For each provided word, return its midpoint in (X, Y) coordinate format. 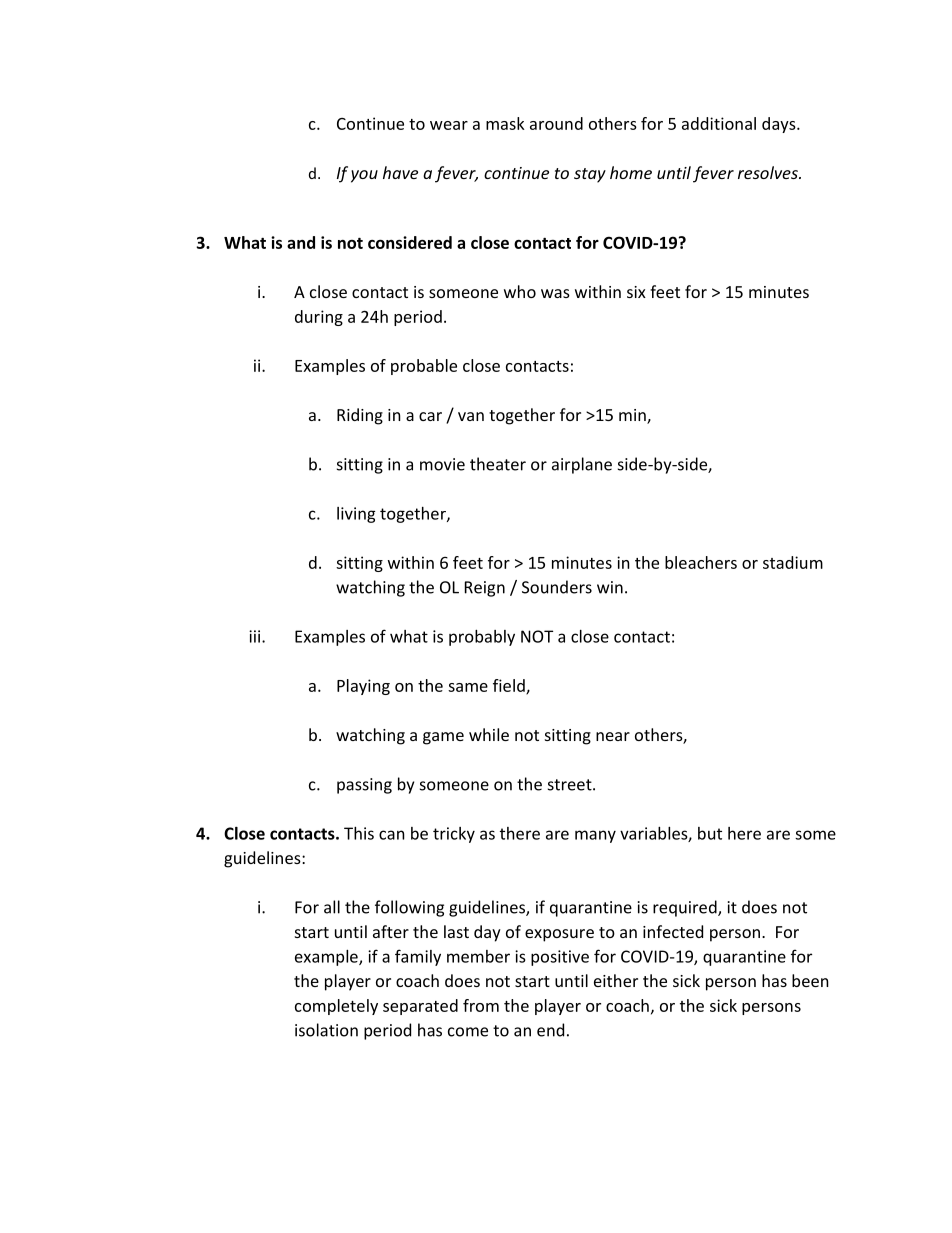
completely (336, 1007)
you (364, 176)
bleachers (701, 562)
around (556, 123)
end (550, 1030)
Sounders (557, 587)
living (356, 515)
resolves (769, 172)
